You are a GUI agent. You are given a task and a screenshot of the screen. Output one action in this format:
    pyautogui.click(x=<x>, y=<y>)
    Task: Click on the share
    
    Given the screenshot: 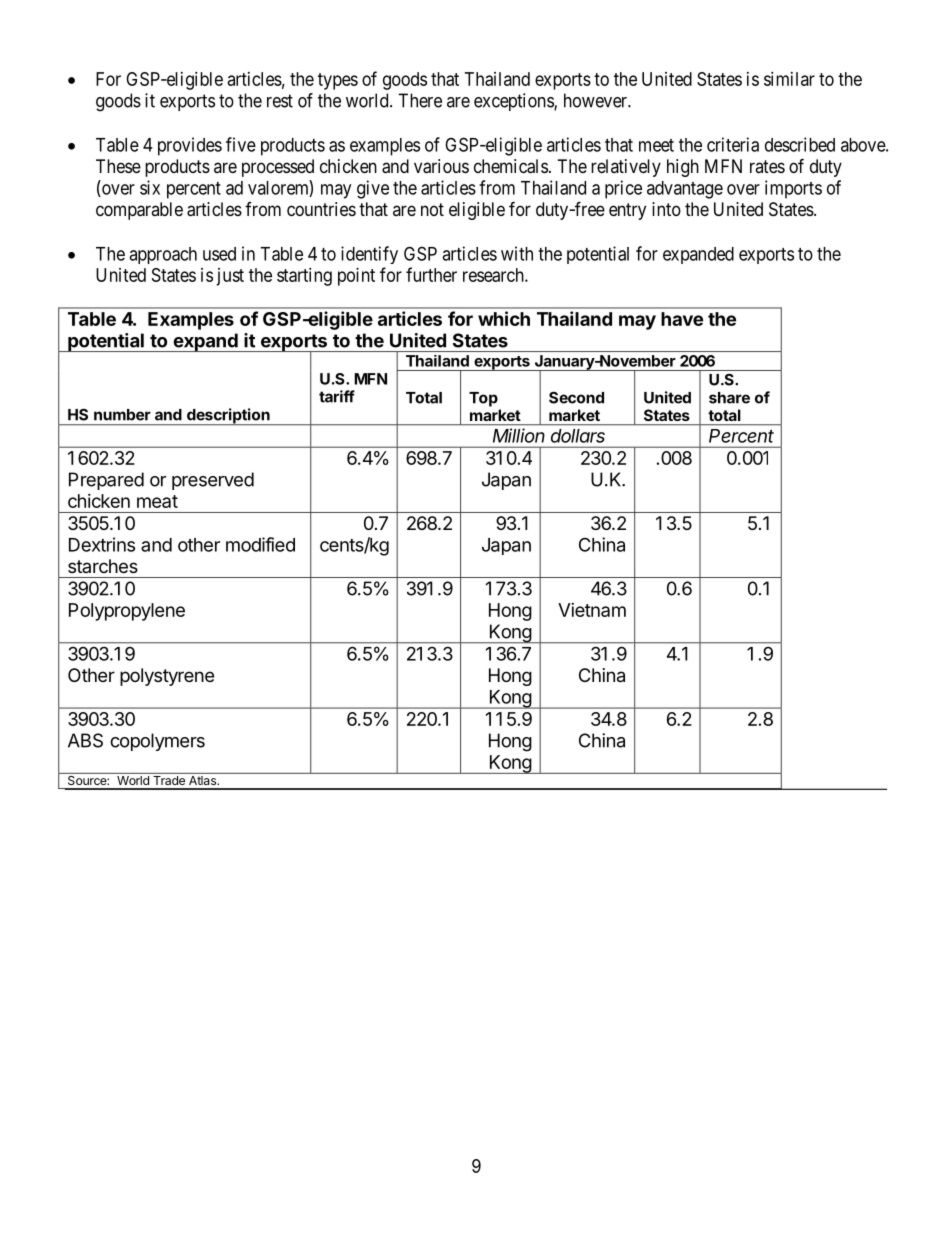 What is the action you would take?
    pyautogui.click(x=729, y=398)
